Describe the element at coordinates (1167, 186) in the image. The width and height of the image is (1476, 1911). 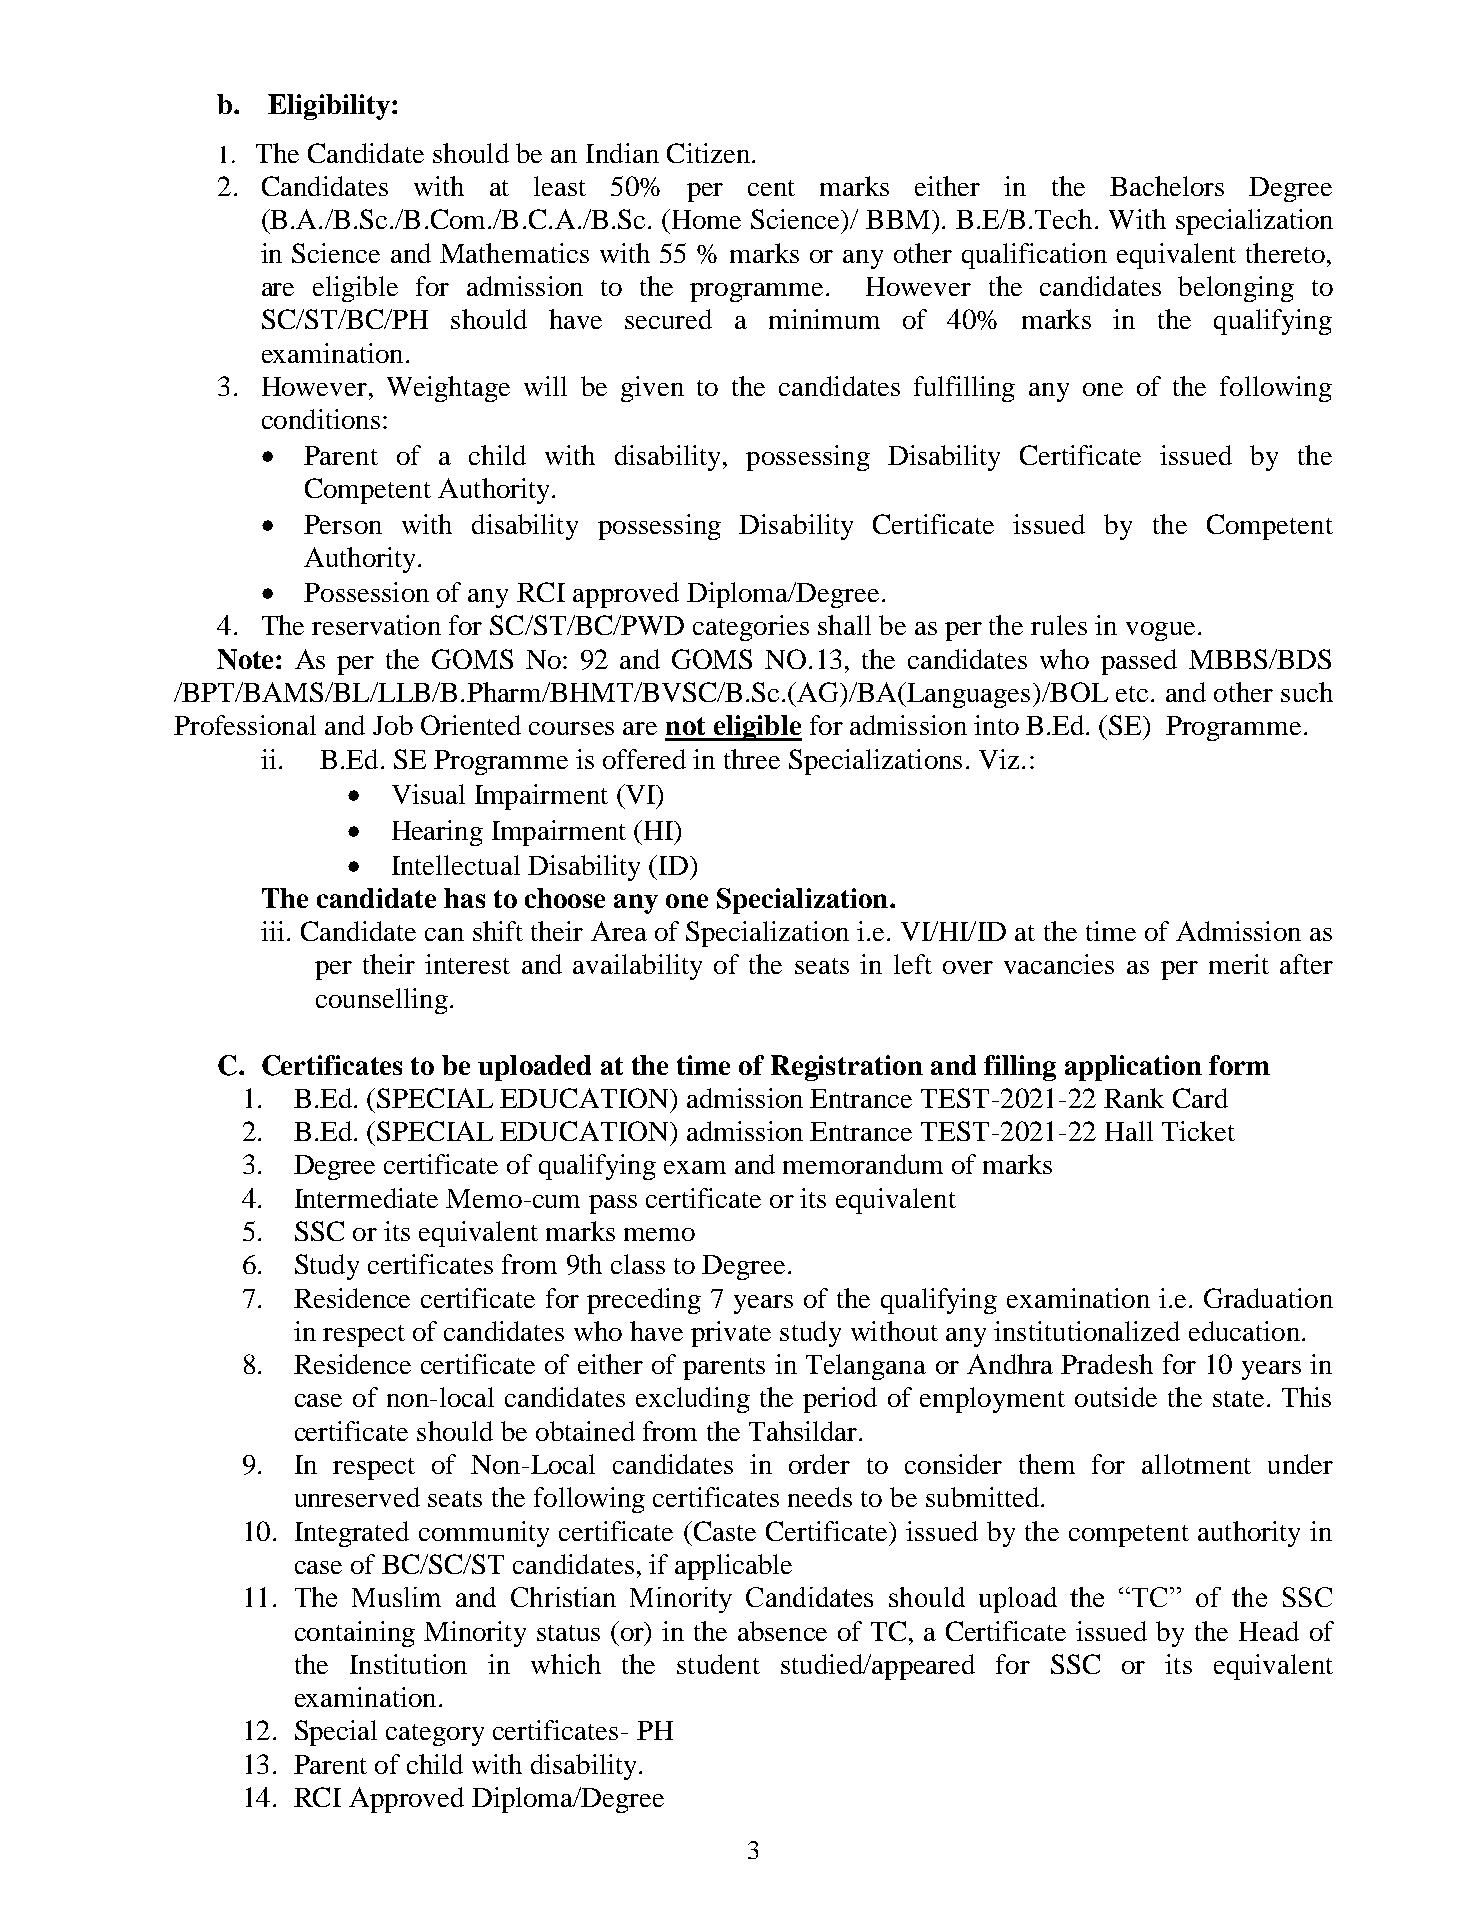
I see `Bachelors` at that location.
